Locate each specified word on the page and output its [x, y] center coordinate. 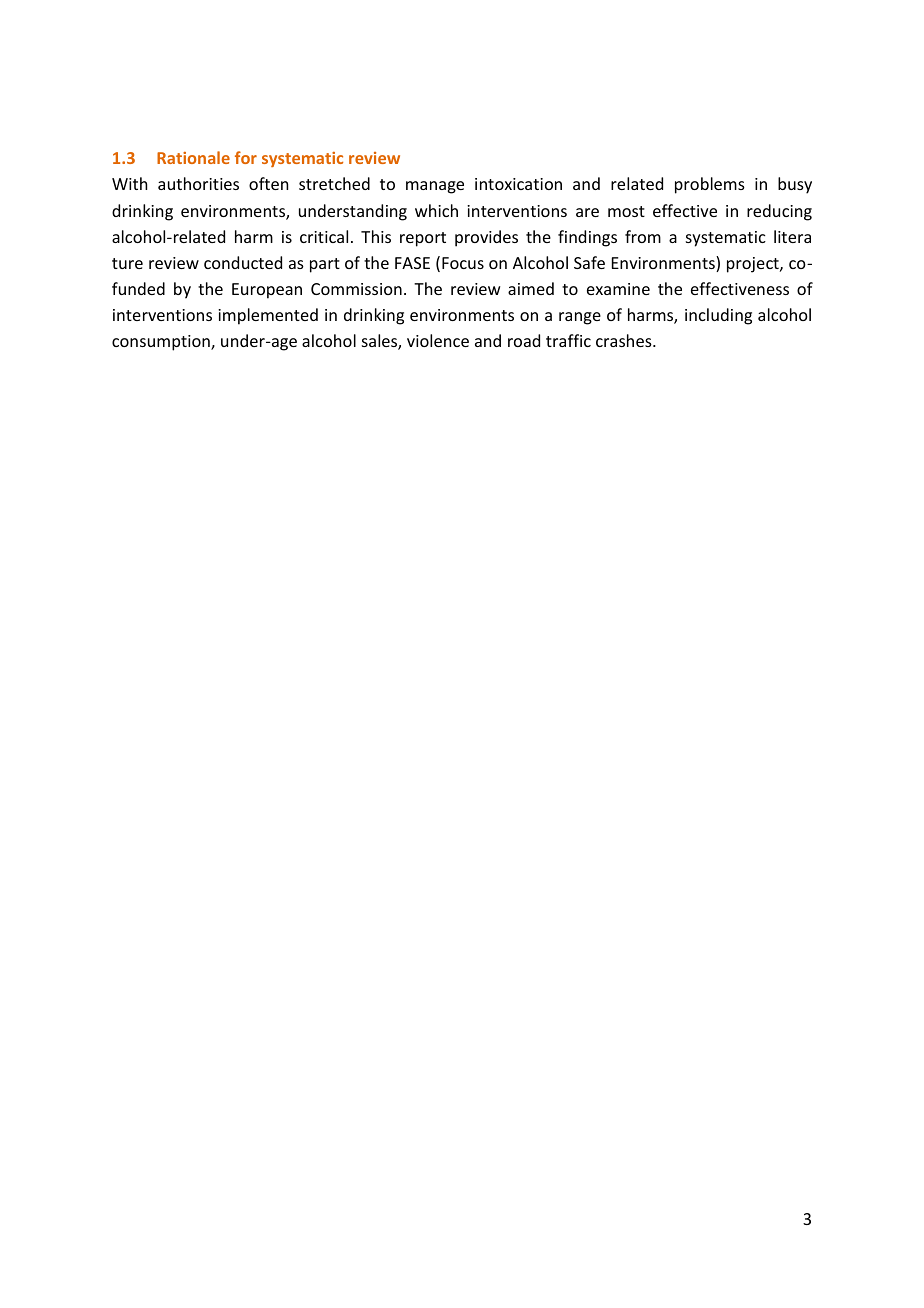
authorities [198, 183]
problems [710, 185]
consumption [162, 343]
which [436, 210]
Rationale [193, 157]
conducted [243, 262]
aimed [531, 288]
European [267, 291]
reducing [779, 212]
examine [618, 289]
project [754, 265]
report [423, 239]
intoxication [518, 184]
